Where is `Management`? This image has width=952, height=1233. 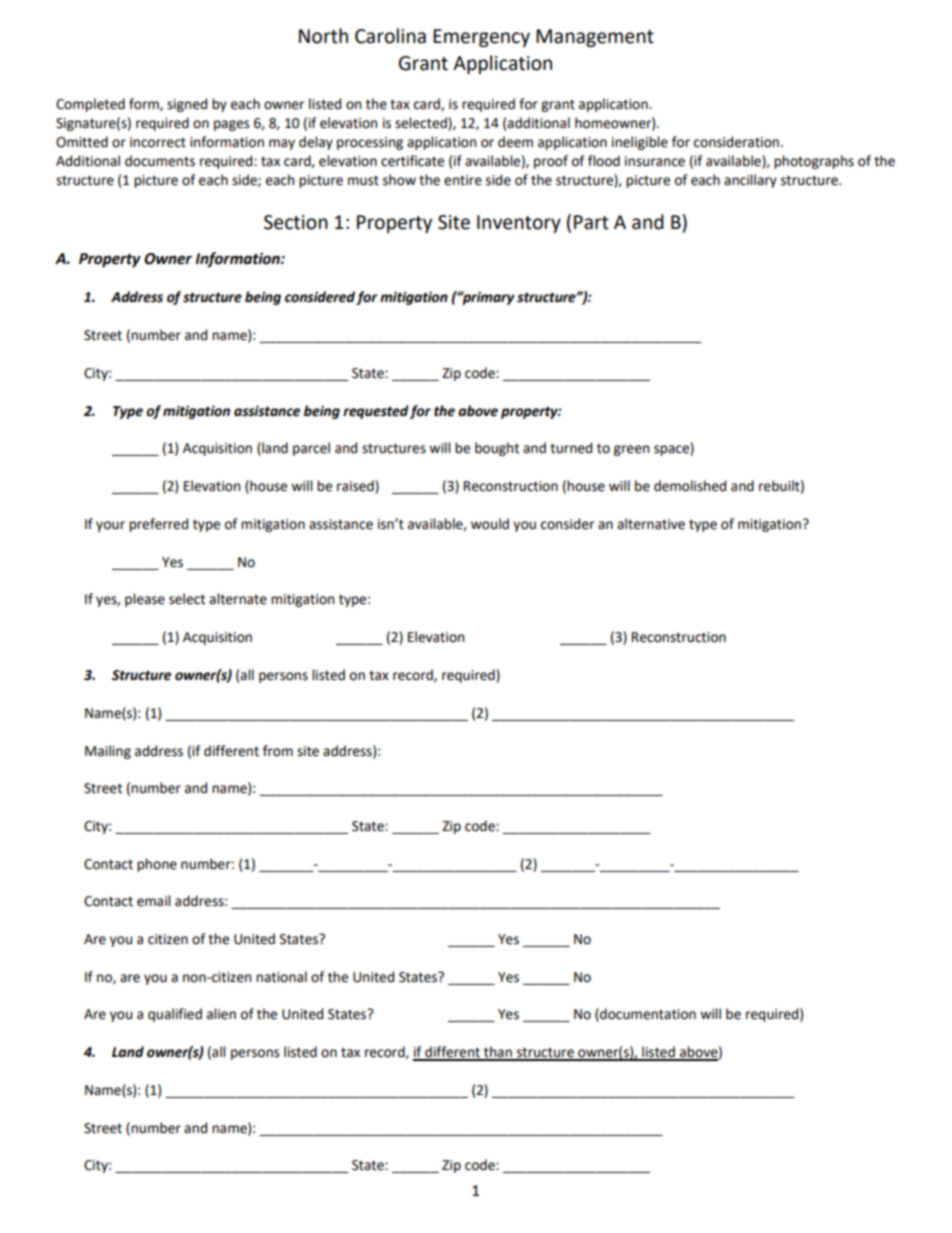
Management is located at coordinates (595, 38).
